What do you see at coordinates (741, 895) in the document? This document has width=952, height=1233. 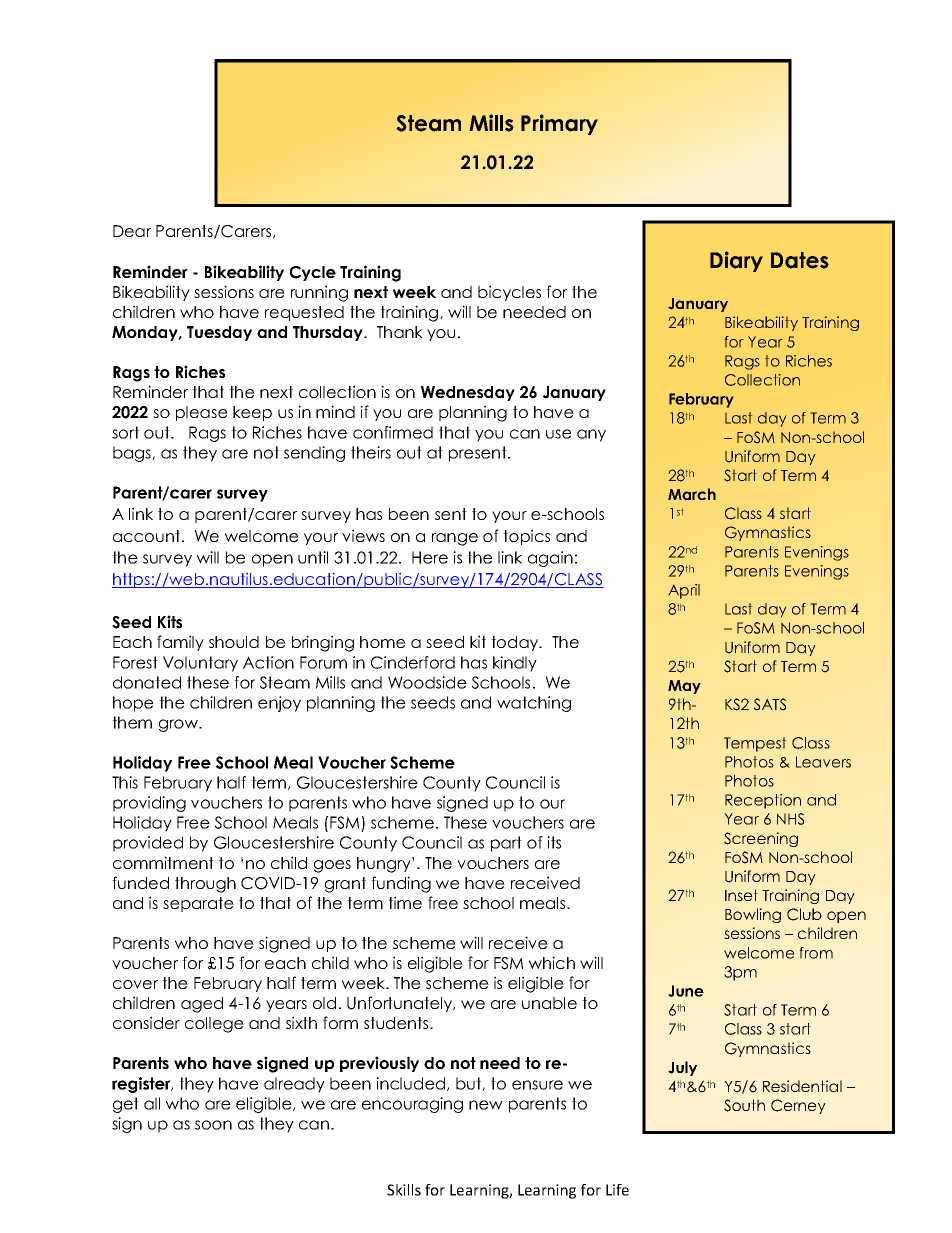 I see `Inset` at bounding box center [741, 895].
